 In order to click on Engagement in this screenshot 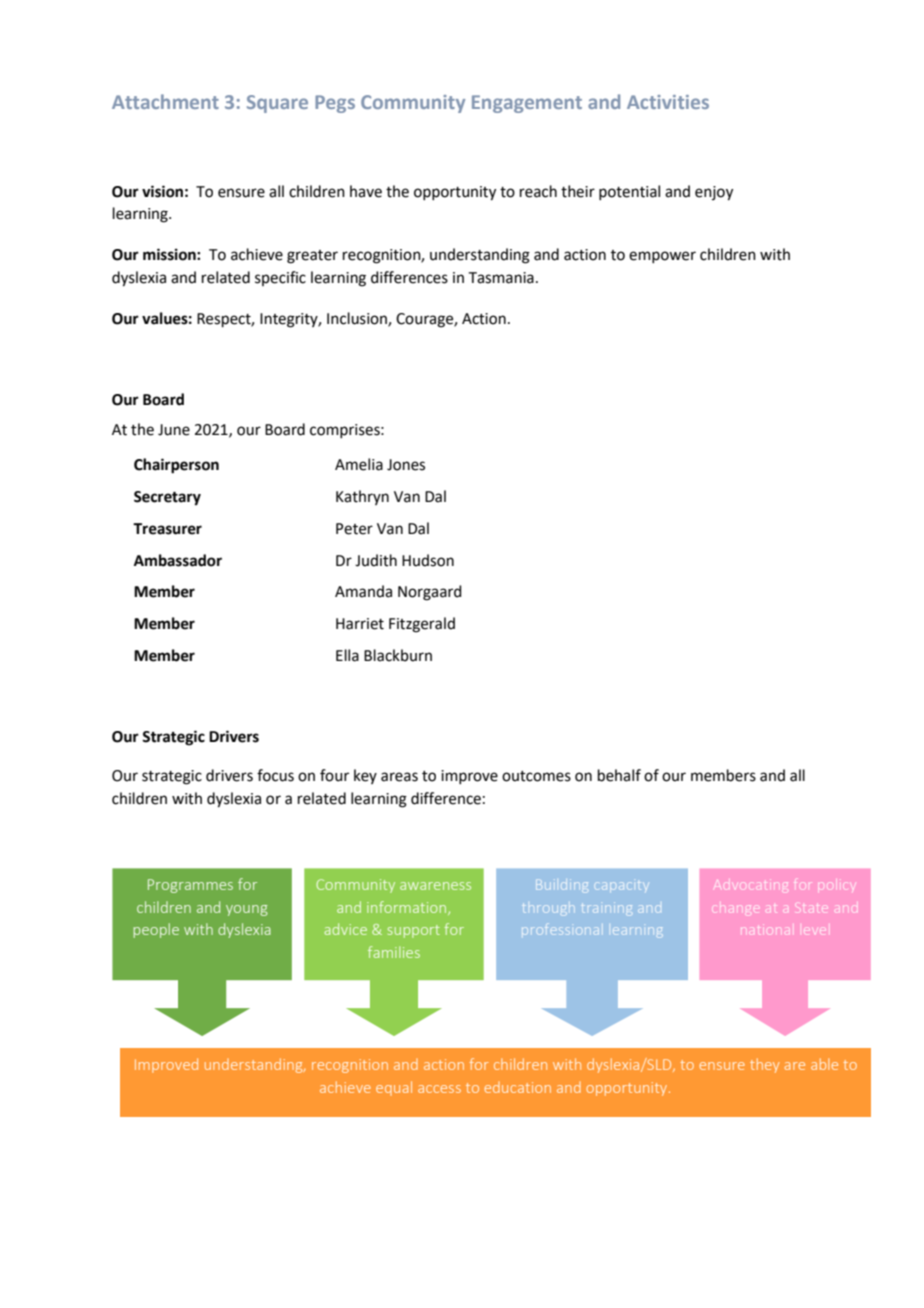, I will do `click(527, 104)`.
